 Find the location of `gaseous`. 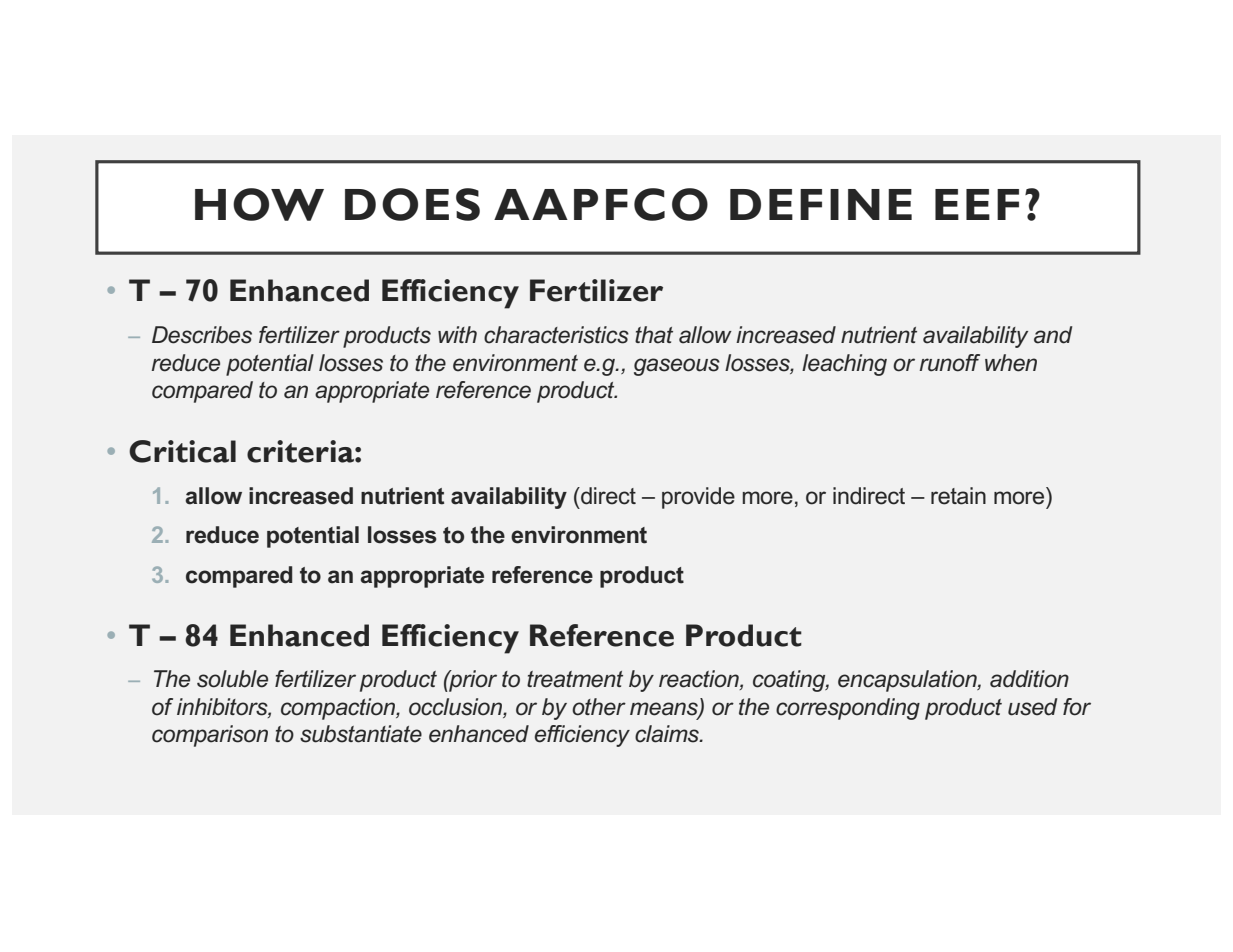

gaseous is located at coordinates (677, 367).
